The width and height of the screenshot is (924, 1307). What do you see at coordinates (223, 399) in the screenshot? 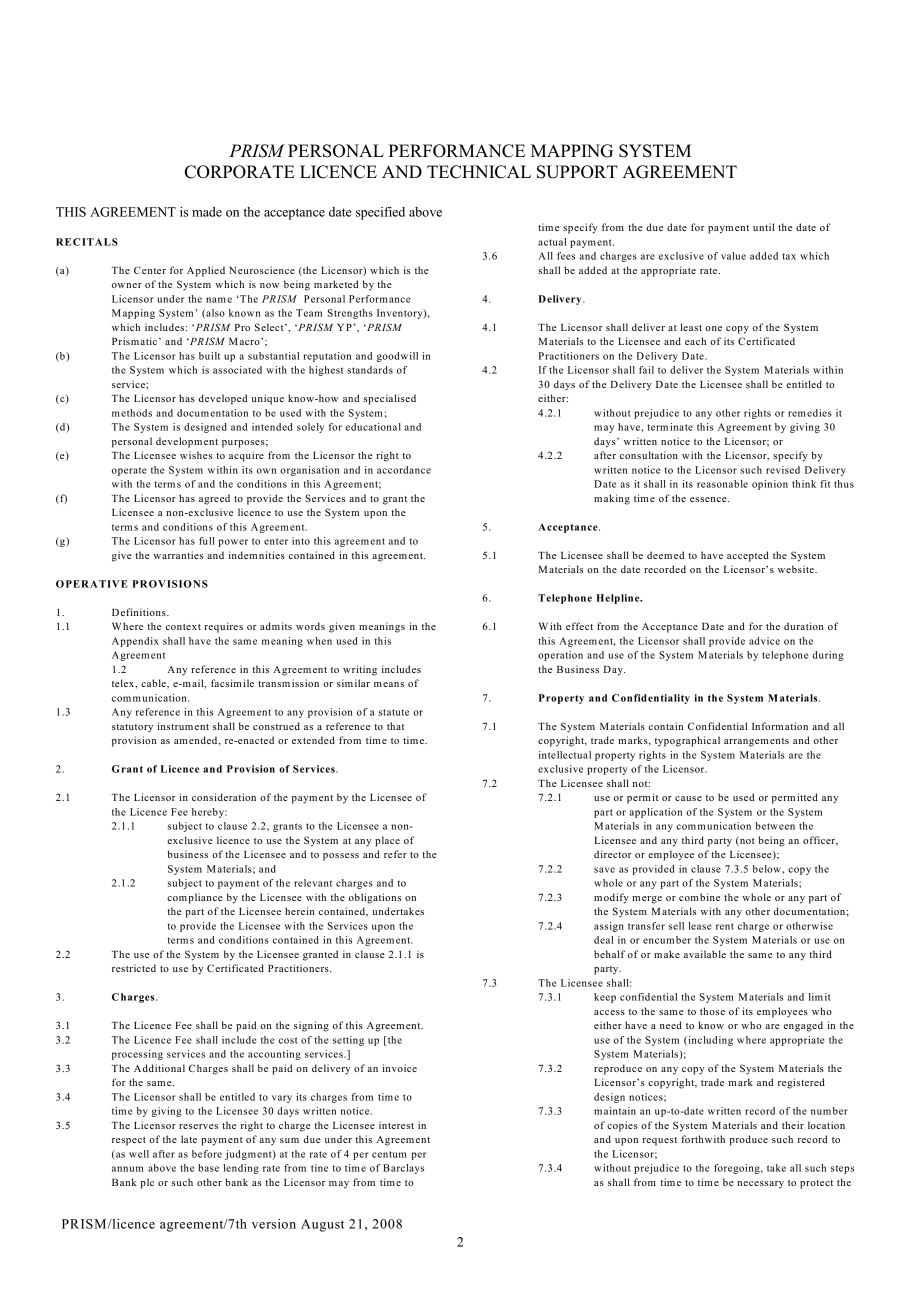
I see `developed` at bounding box center [223, 399].
